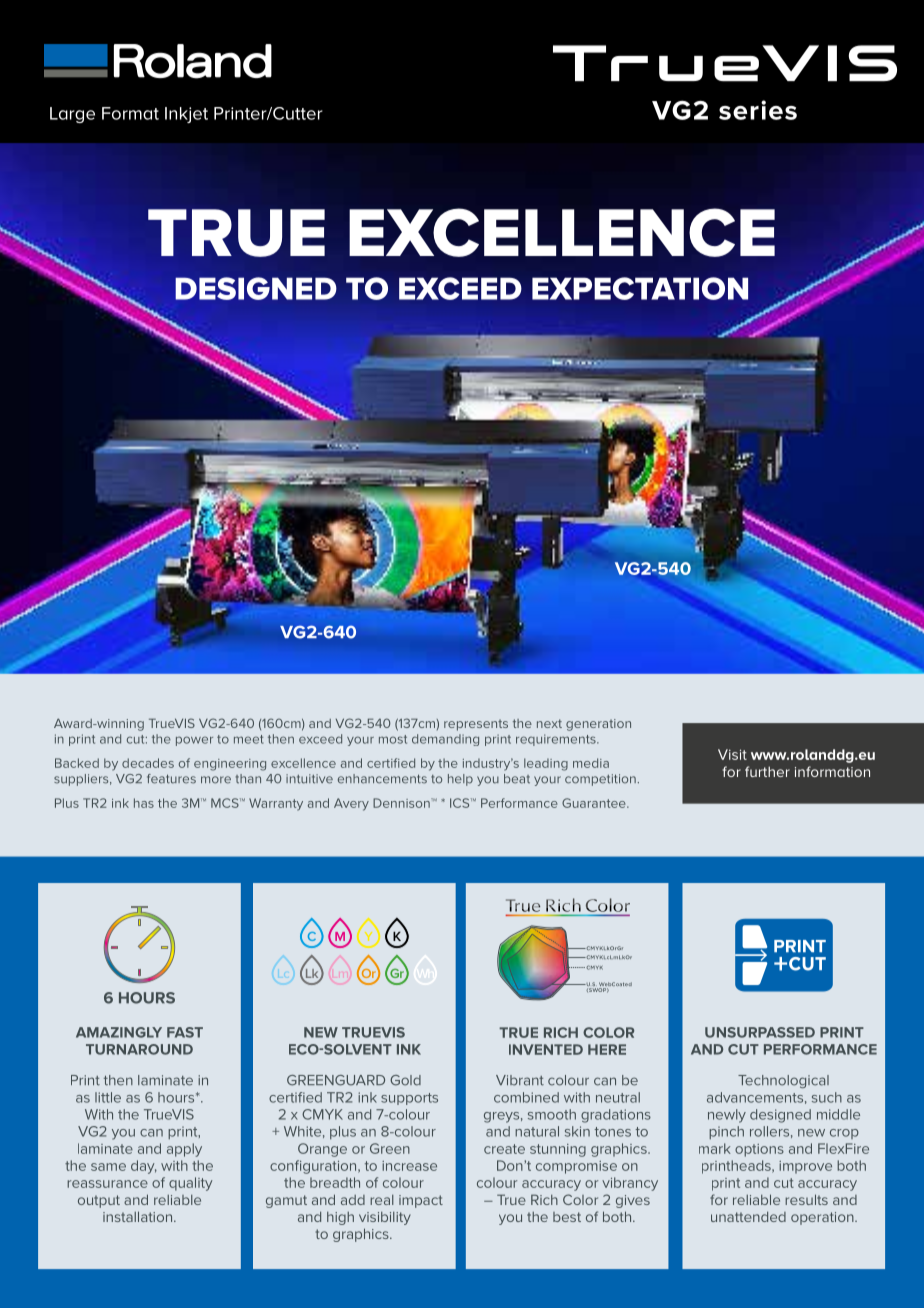 This document has width=924, height=1308. I want to click on represents, so click(476, 725).
